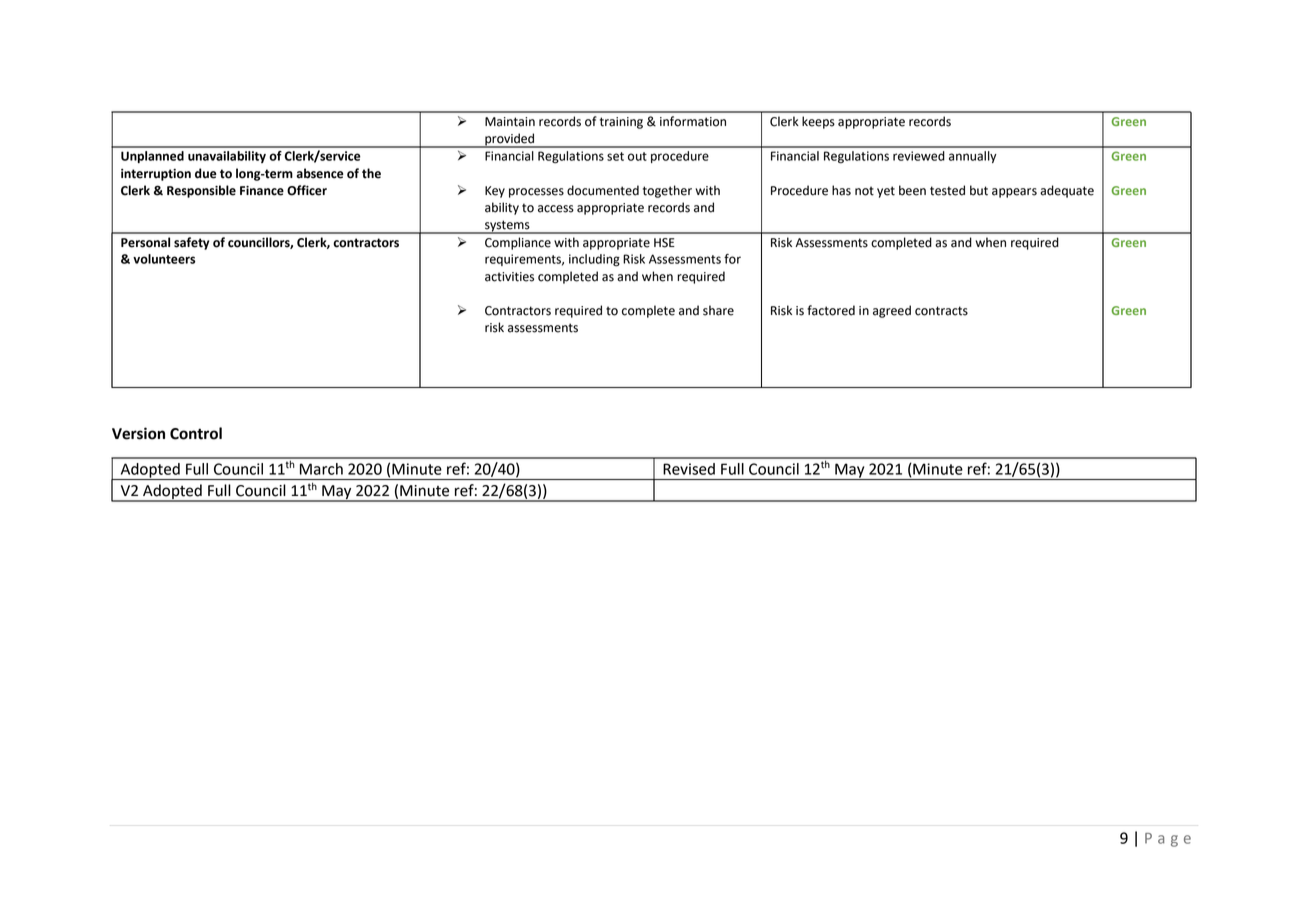  I want to click on contracts, so click(941, 311).
